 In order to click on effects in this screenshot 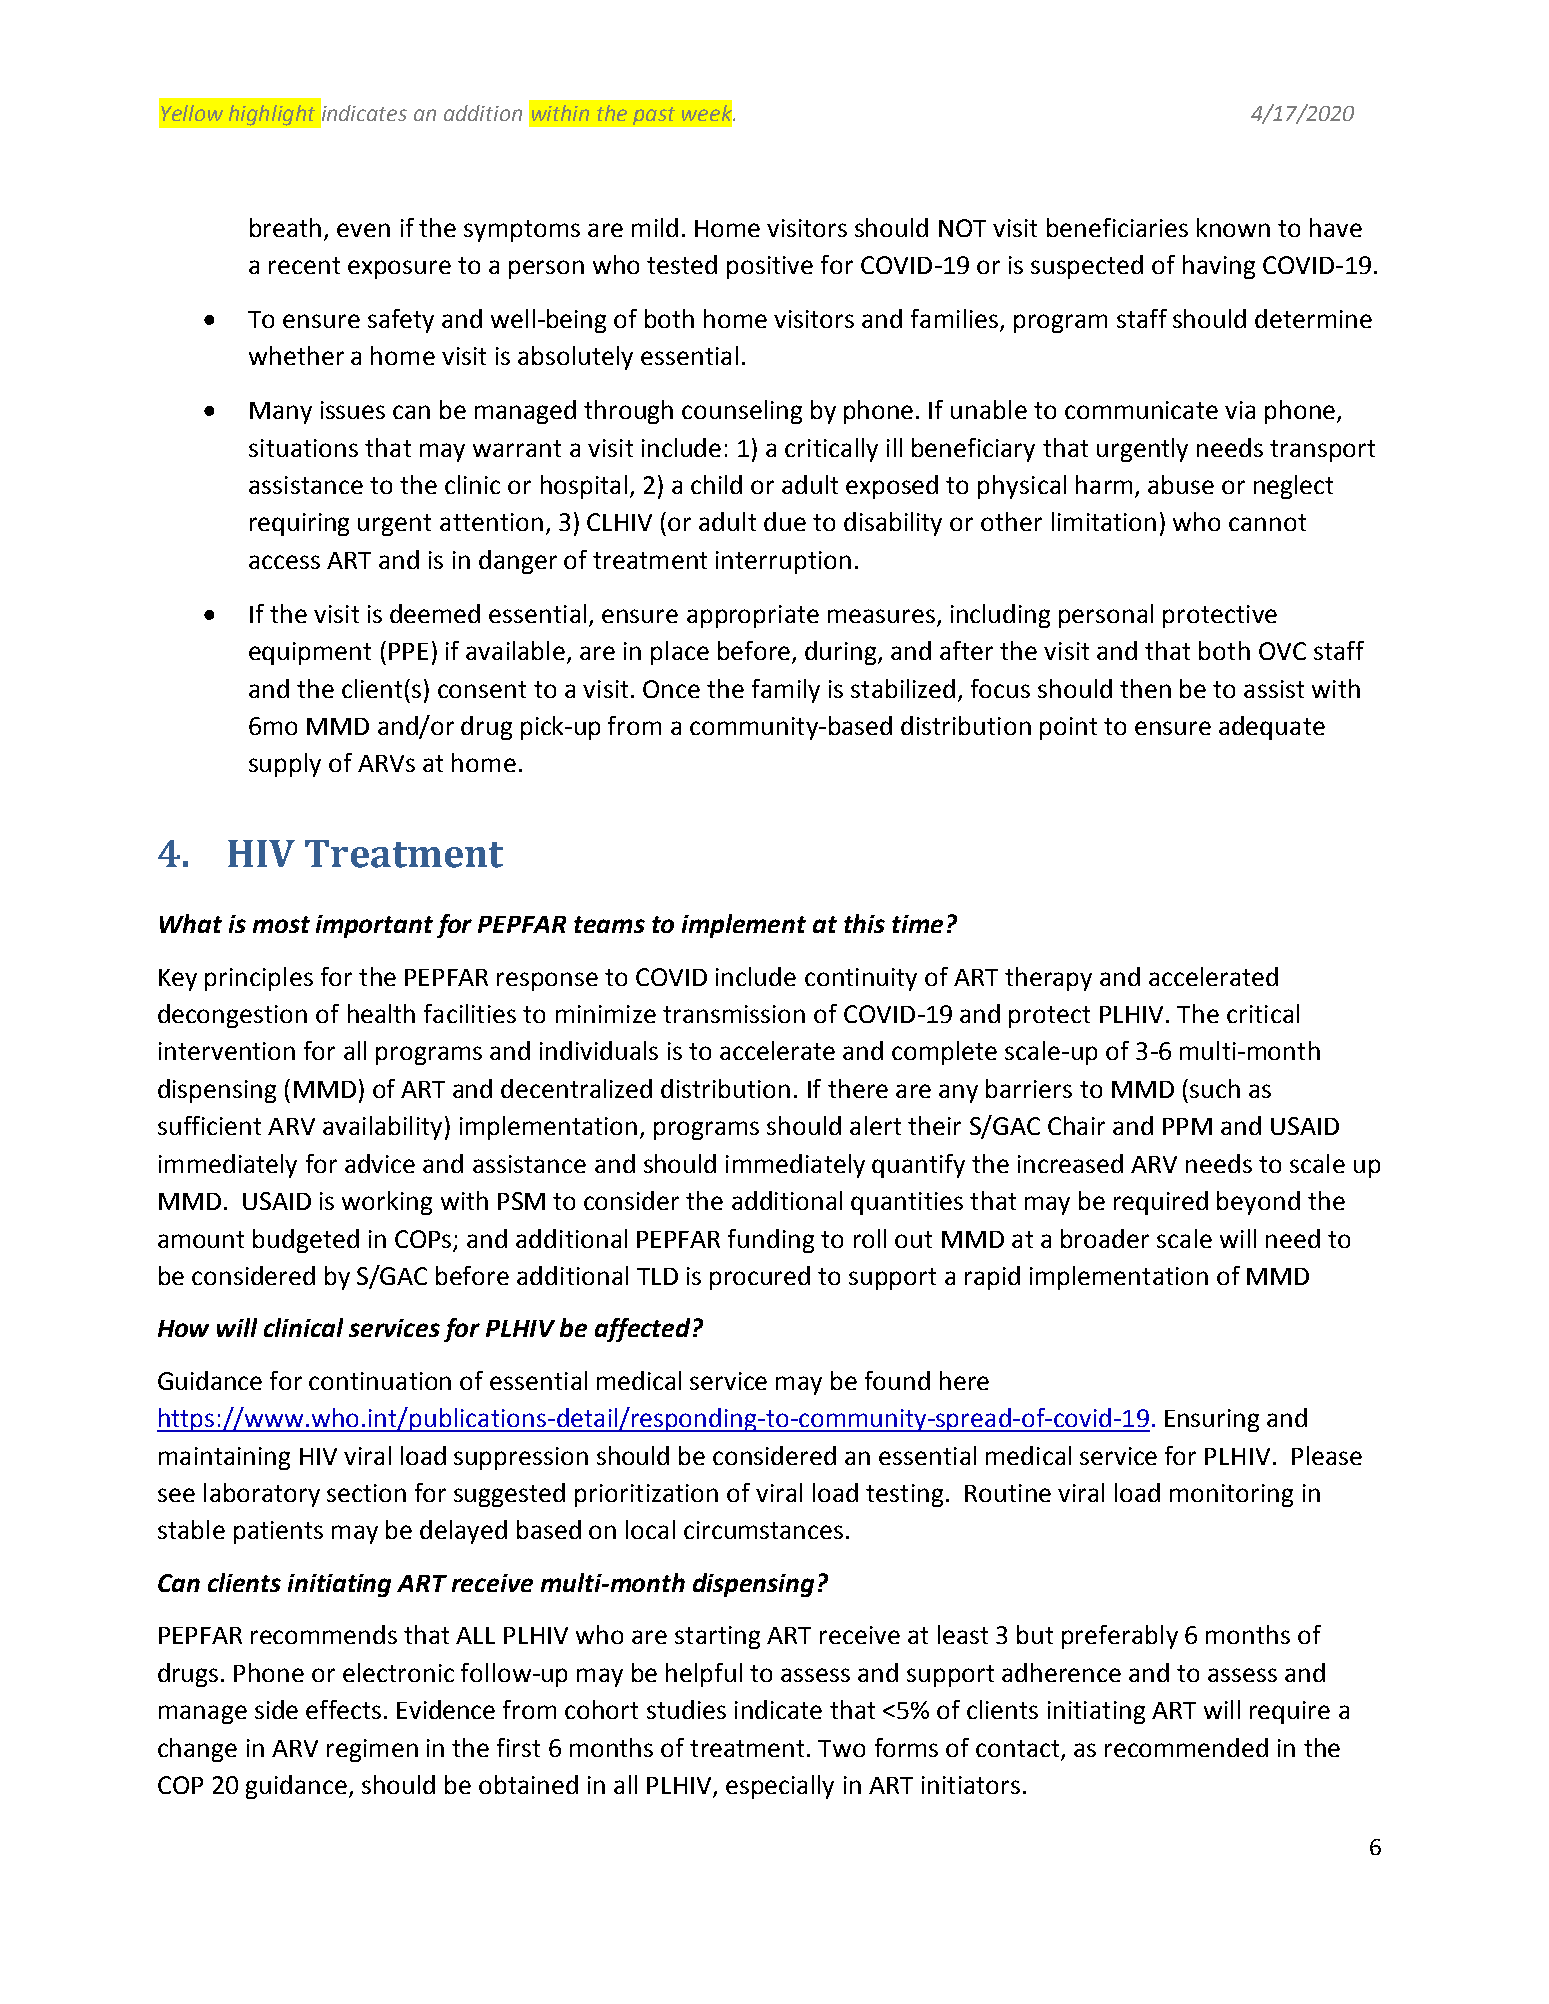, I will do `click(343, 1709)`.
